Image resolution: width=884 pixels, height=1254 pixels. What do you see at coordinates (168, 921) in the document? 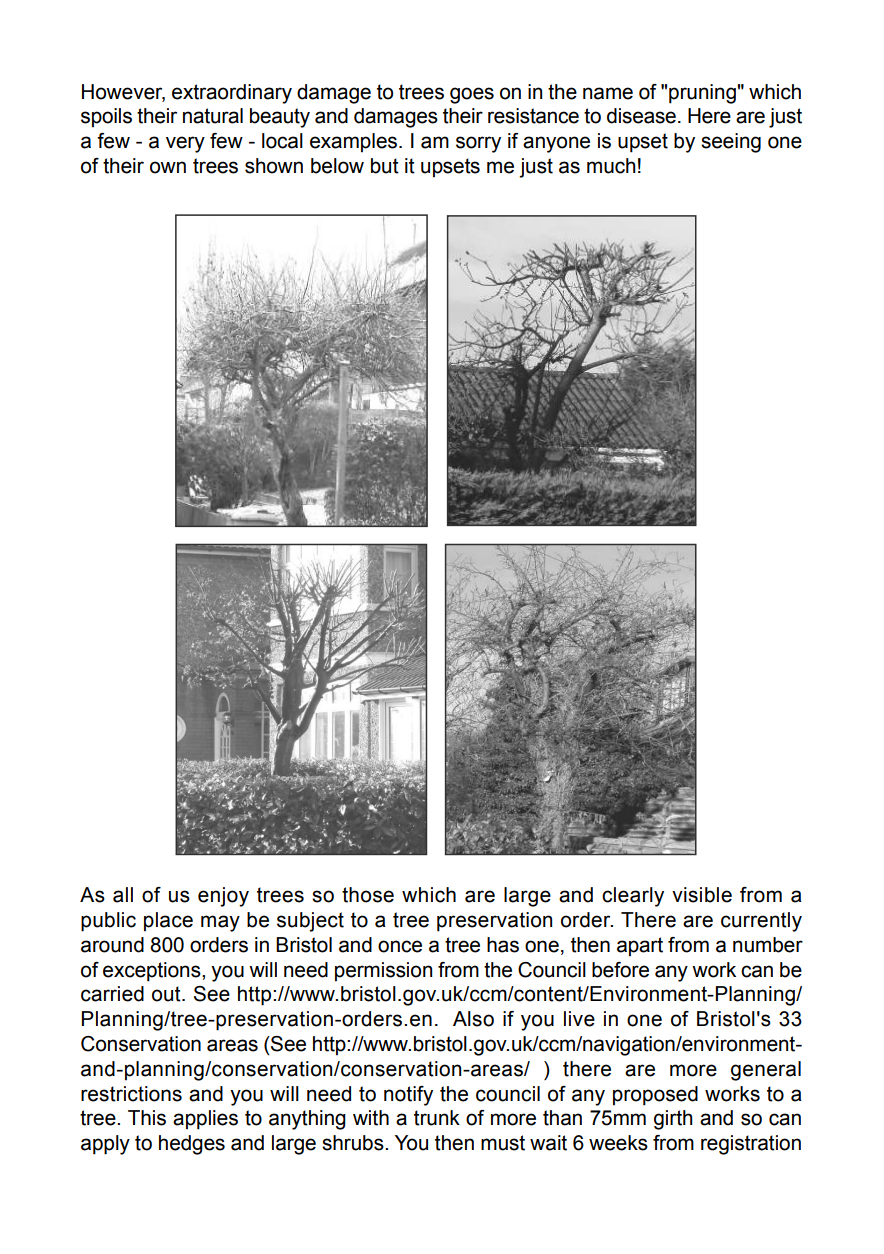
I see `place` at bounding box center [168, 921].
